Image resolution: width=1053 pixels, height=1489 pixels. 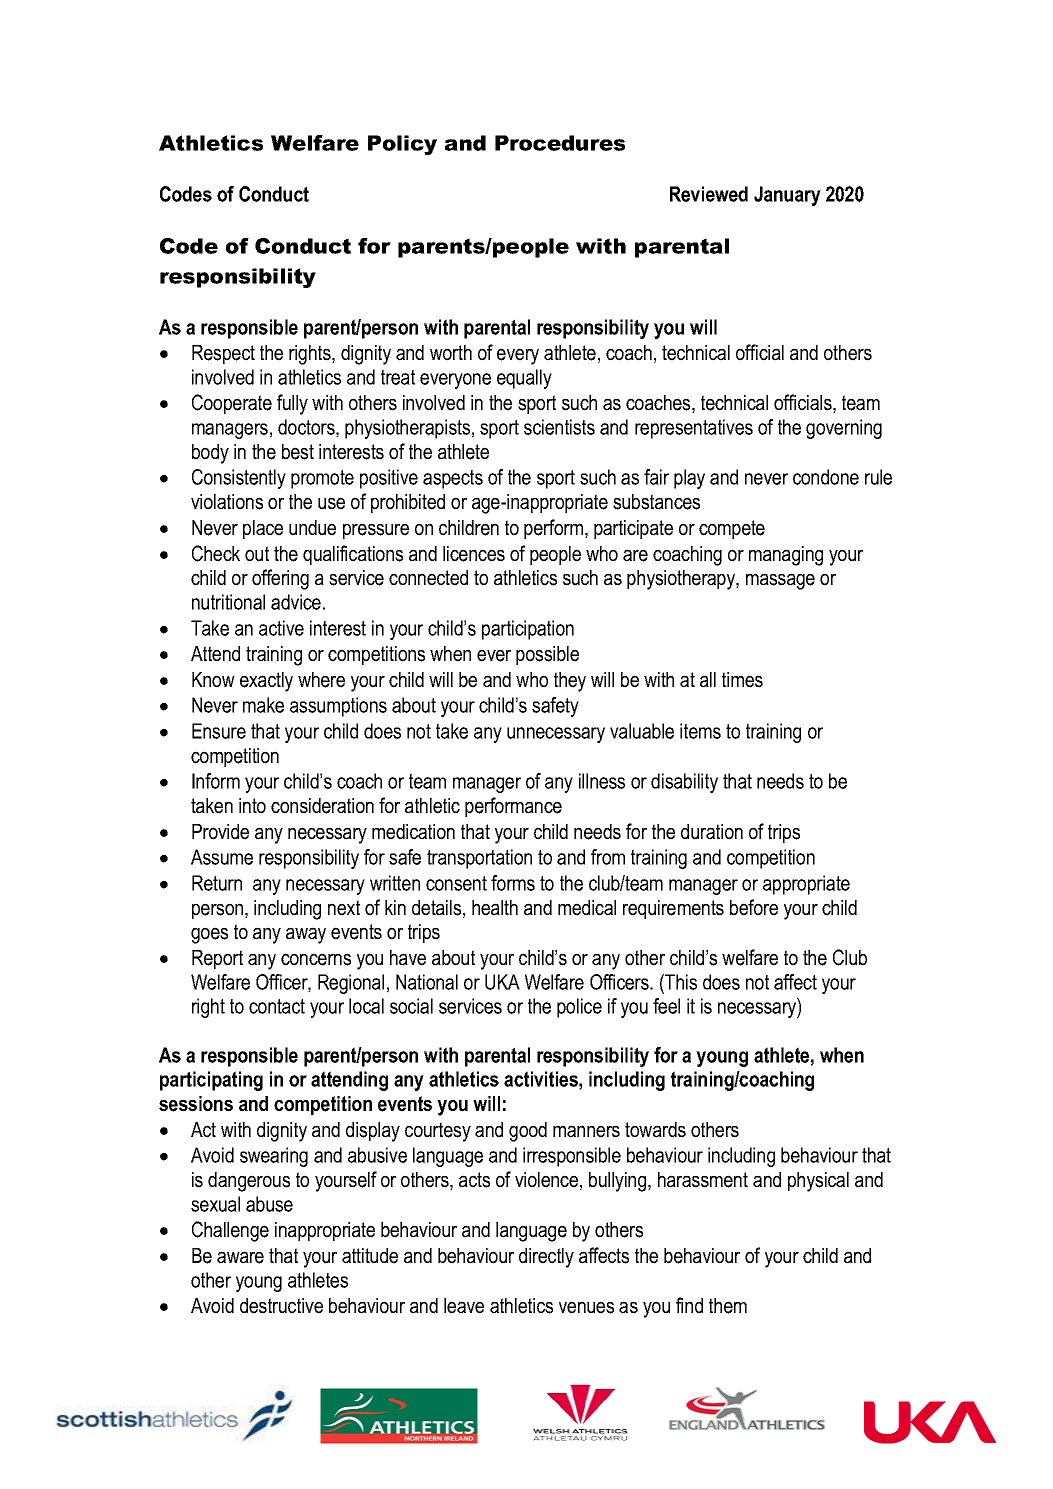 What do you see at coordinates (560, 143) in the image?
I see `Procedures` at bounding box center [560, 143].
